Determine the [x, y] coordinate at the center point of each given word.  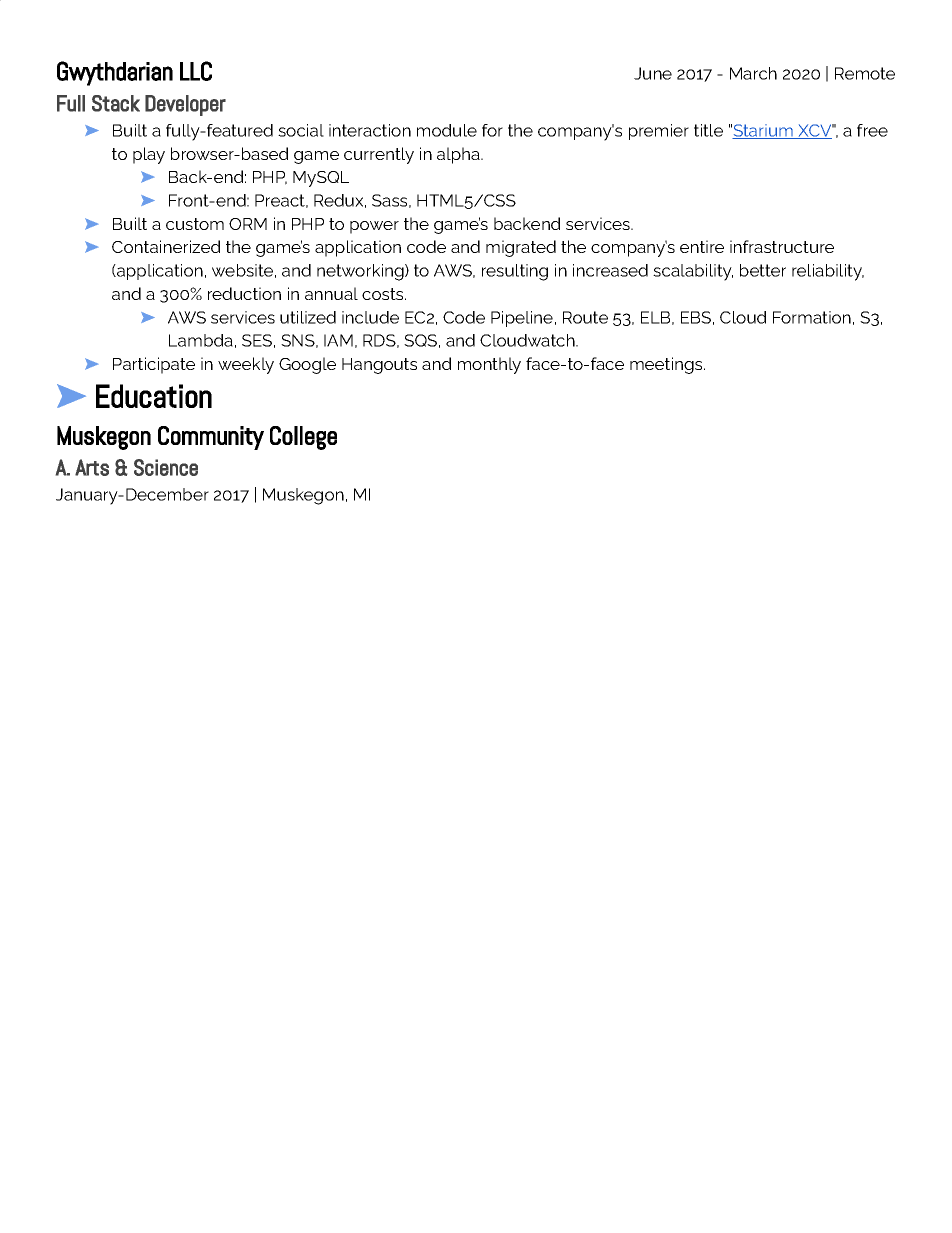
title [708, 130]
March [753, 73]
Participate [154, 365]
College [303, 438]
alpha [459, 155]
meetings [667, 365]
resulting [515, 272]
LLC [196, 71]
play [149, 155]
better [763, 270]
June [653, 73]
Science [166, 467]
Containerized [166, 246]
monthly [489, 365]
